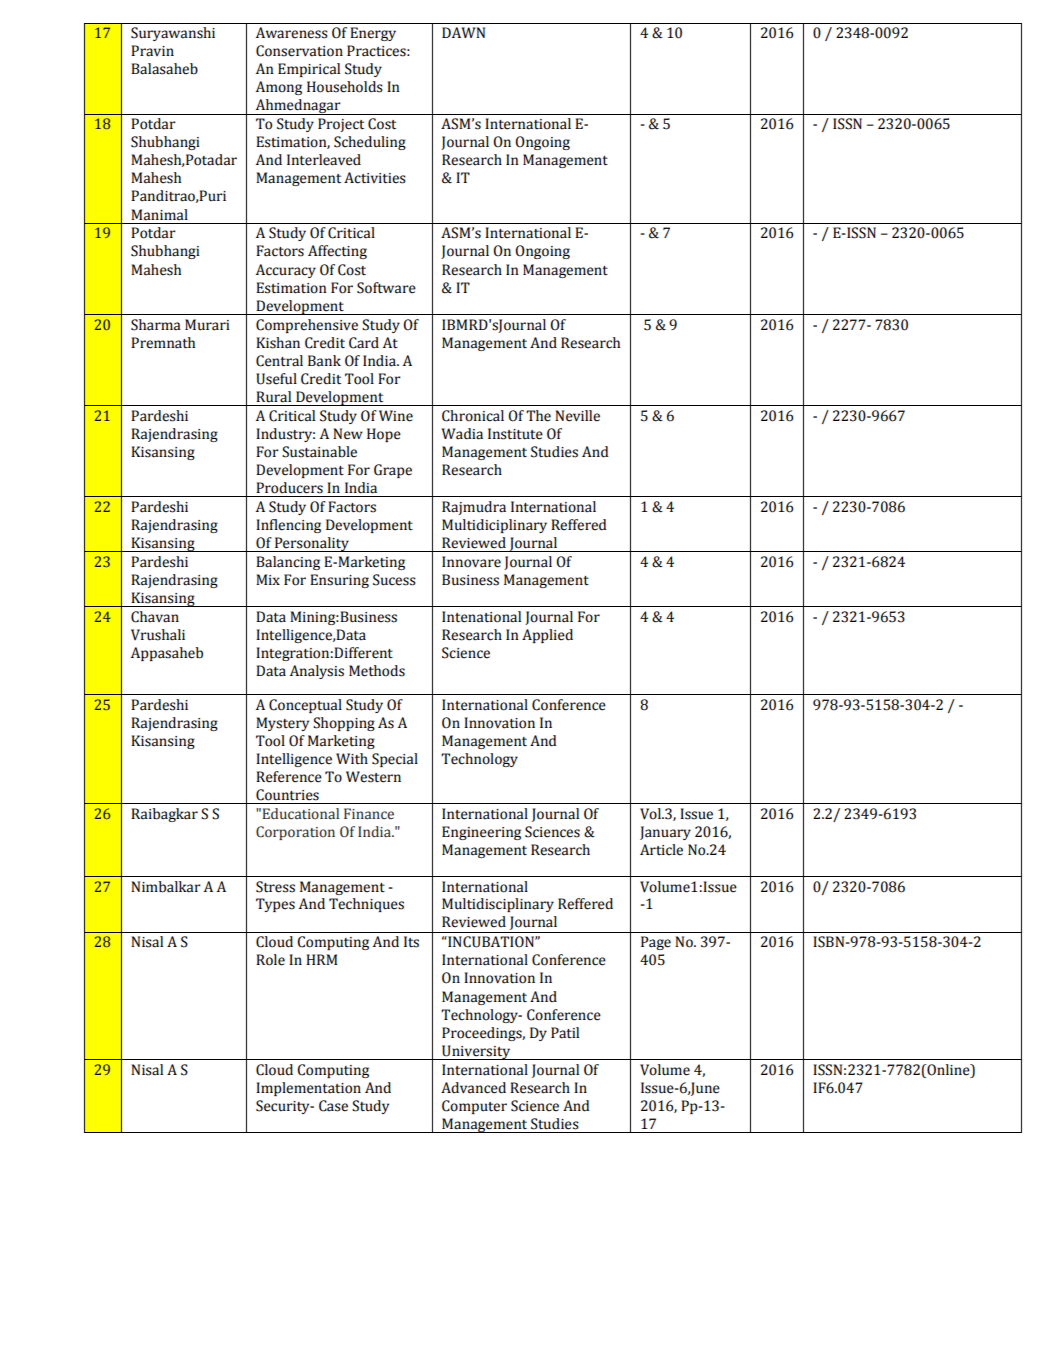  Describe the element at coordinates (565, 1033) in the screenshot. I see `Patil` at that location.
